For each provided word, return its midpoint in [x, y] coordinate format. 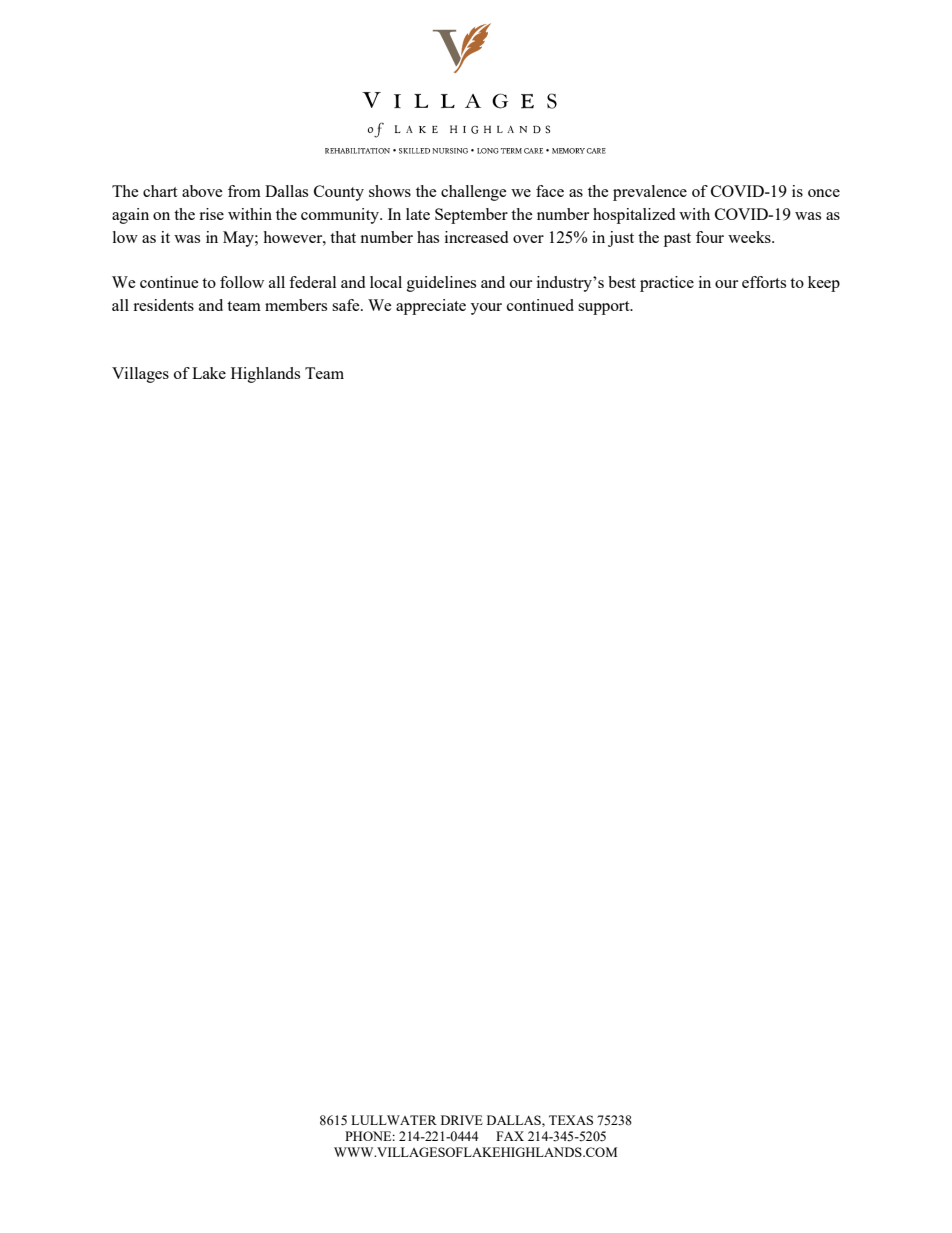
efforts [764, 282]
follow [242, 282]
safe [347, 305]
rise [211, 214]
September [471, 216]
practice [667, 284]
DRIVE [462, 1120]
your [486, 309]
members [296, 305]
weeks [750, 237]
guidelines [441, 284]
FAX [510, 1136]
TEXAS [571, 1120]
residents [163, 305]
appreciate [431, 307]
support [605, 308]
